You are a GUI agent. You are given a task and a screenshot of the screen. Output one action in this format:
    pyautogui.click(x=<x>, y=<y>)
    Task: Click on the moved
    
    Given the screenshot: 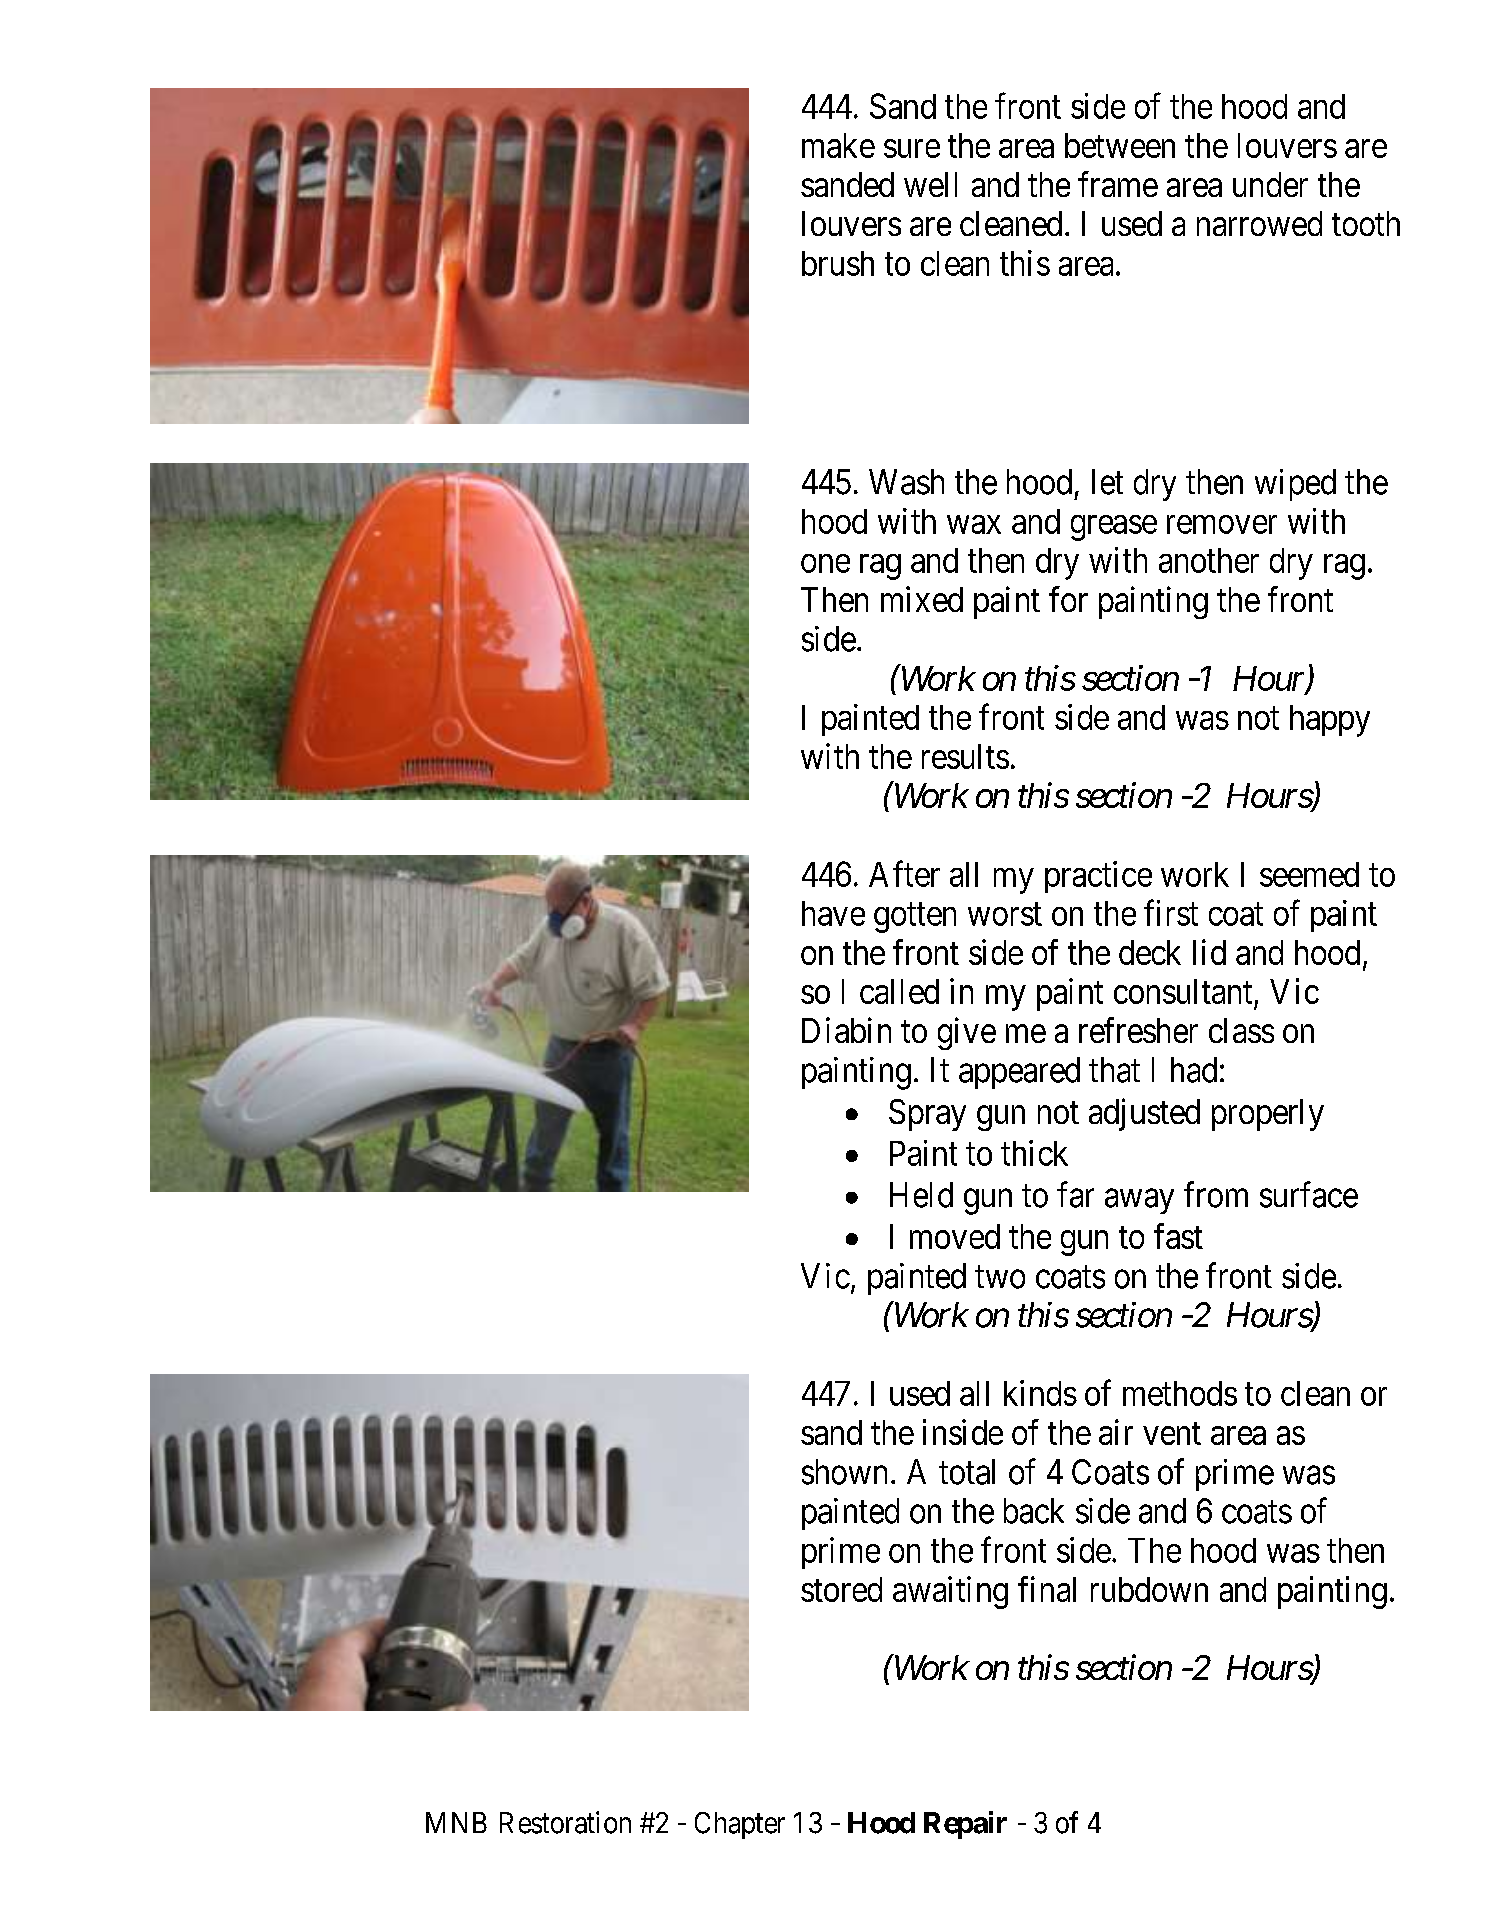 What is the action you would take?
    pyautogui.click(x=955, y=1236)
